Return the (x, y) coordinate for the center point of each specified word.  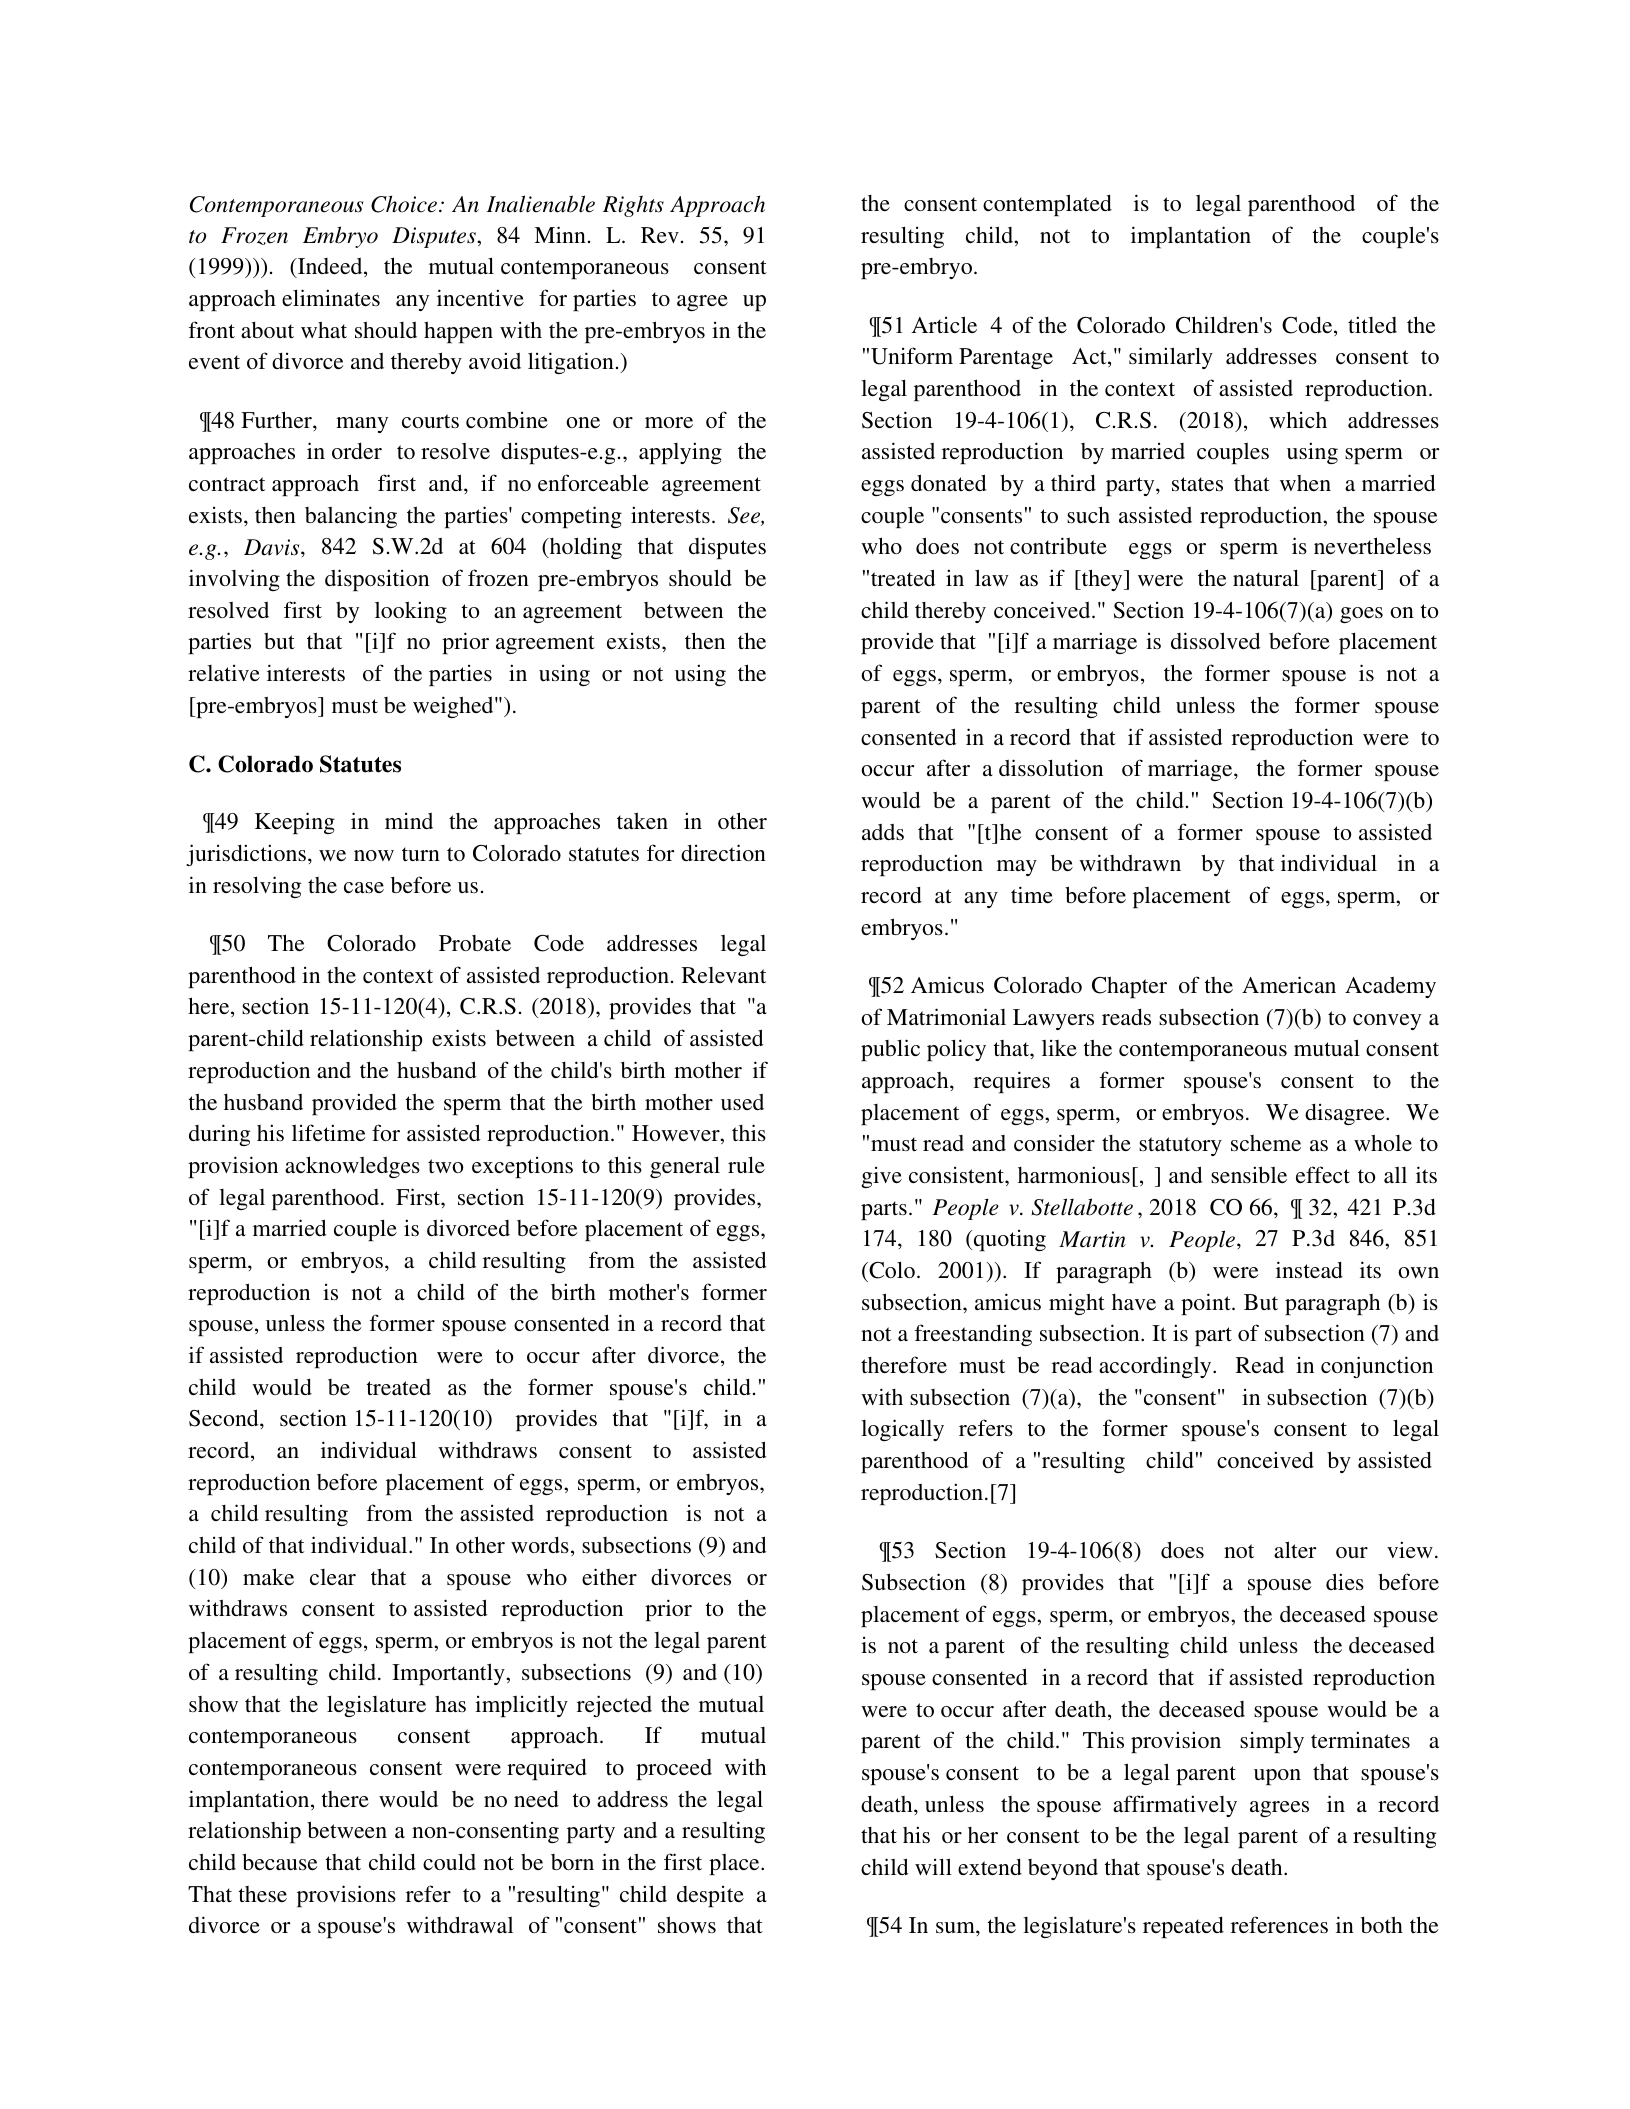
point (1207, 1304)
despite (710, 1896)
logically (902, 1430)
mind (409, 821)
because (279, 1861)
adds (883, 832)
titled (1372, 324)
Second (225, 1418)
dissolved (1215, 640)
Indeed (330, 267)
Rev (660, 235)
